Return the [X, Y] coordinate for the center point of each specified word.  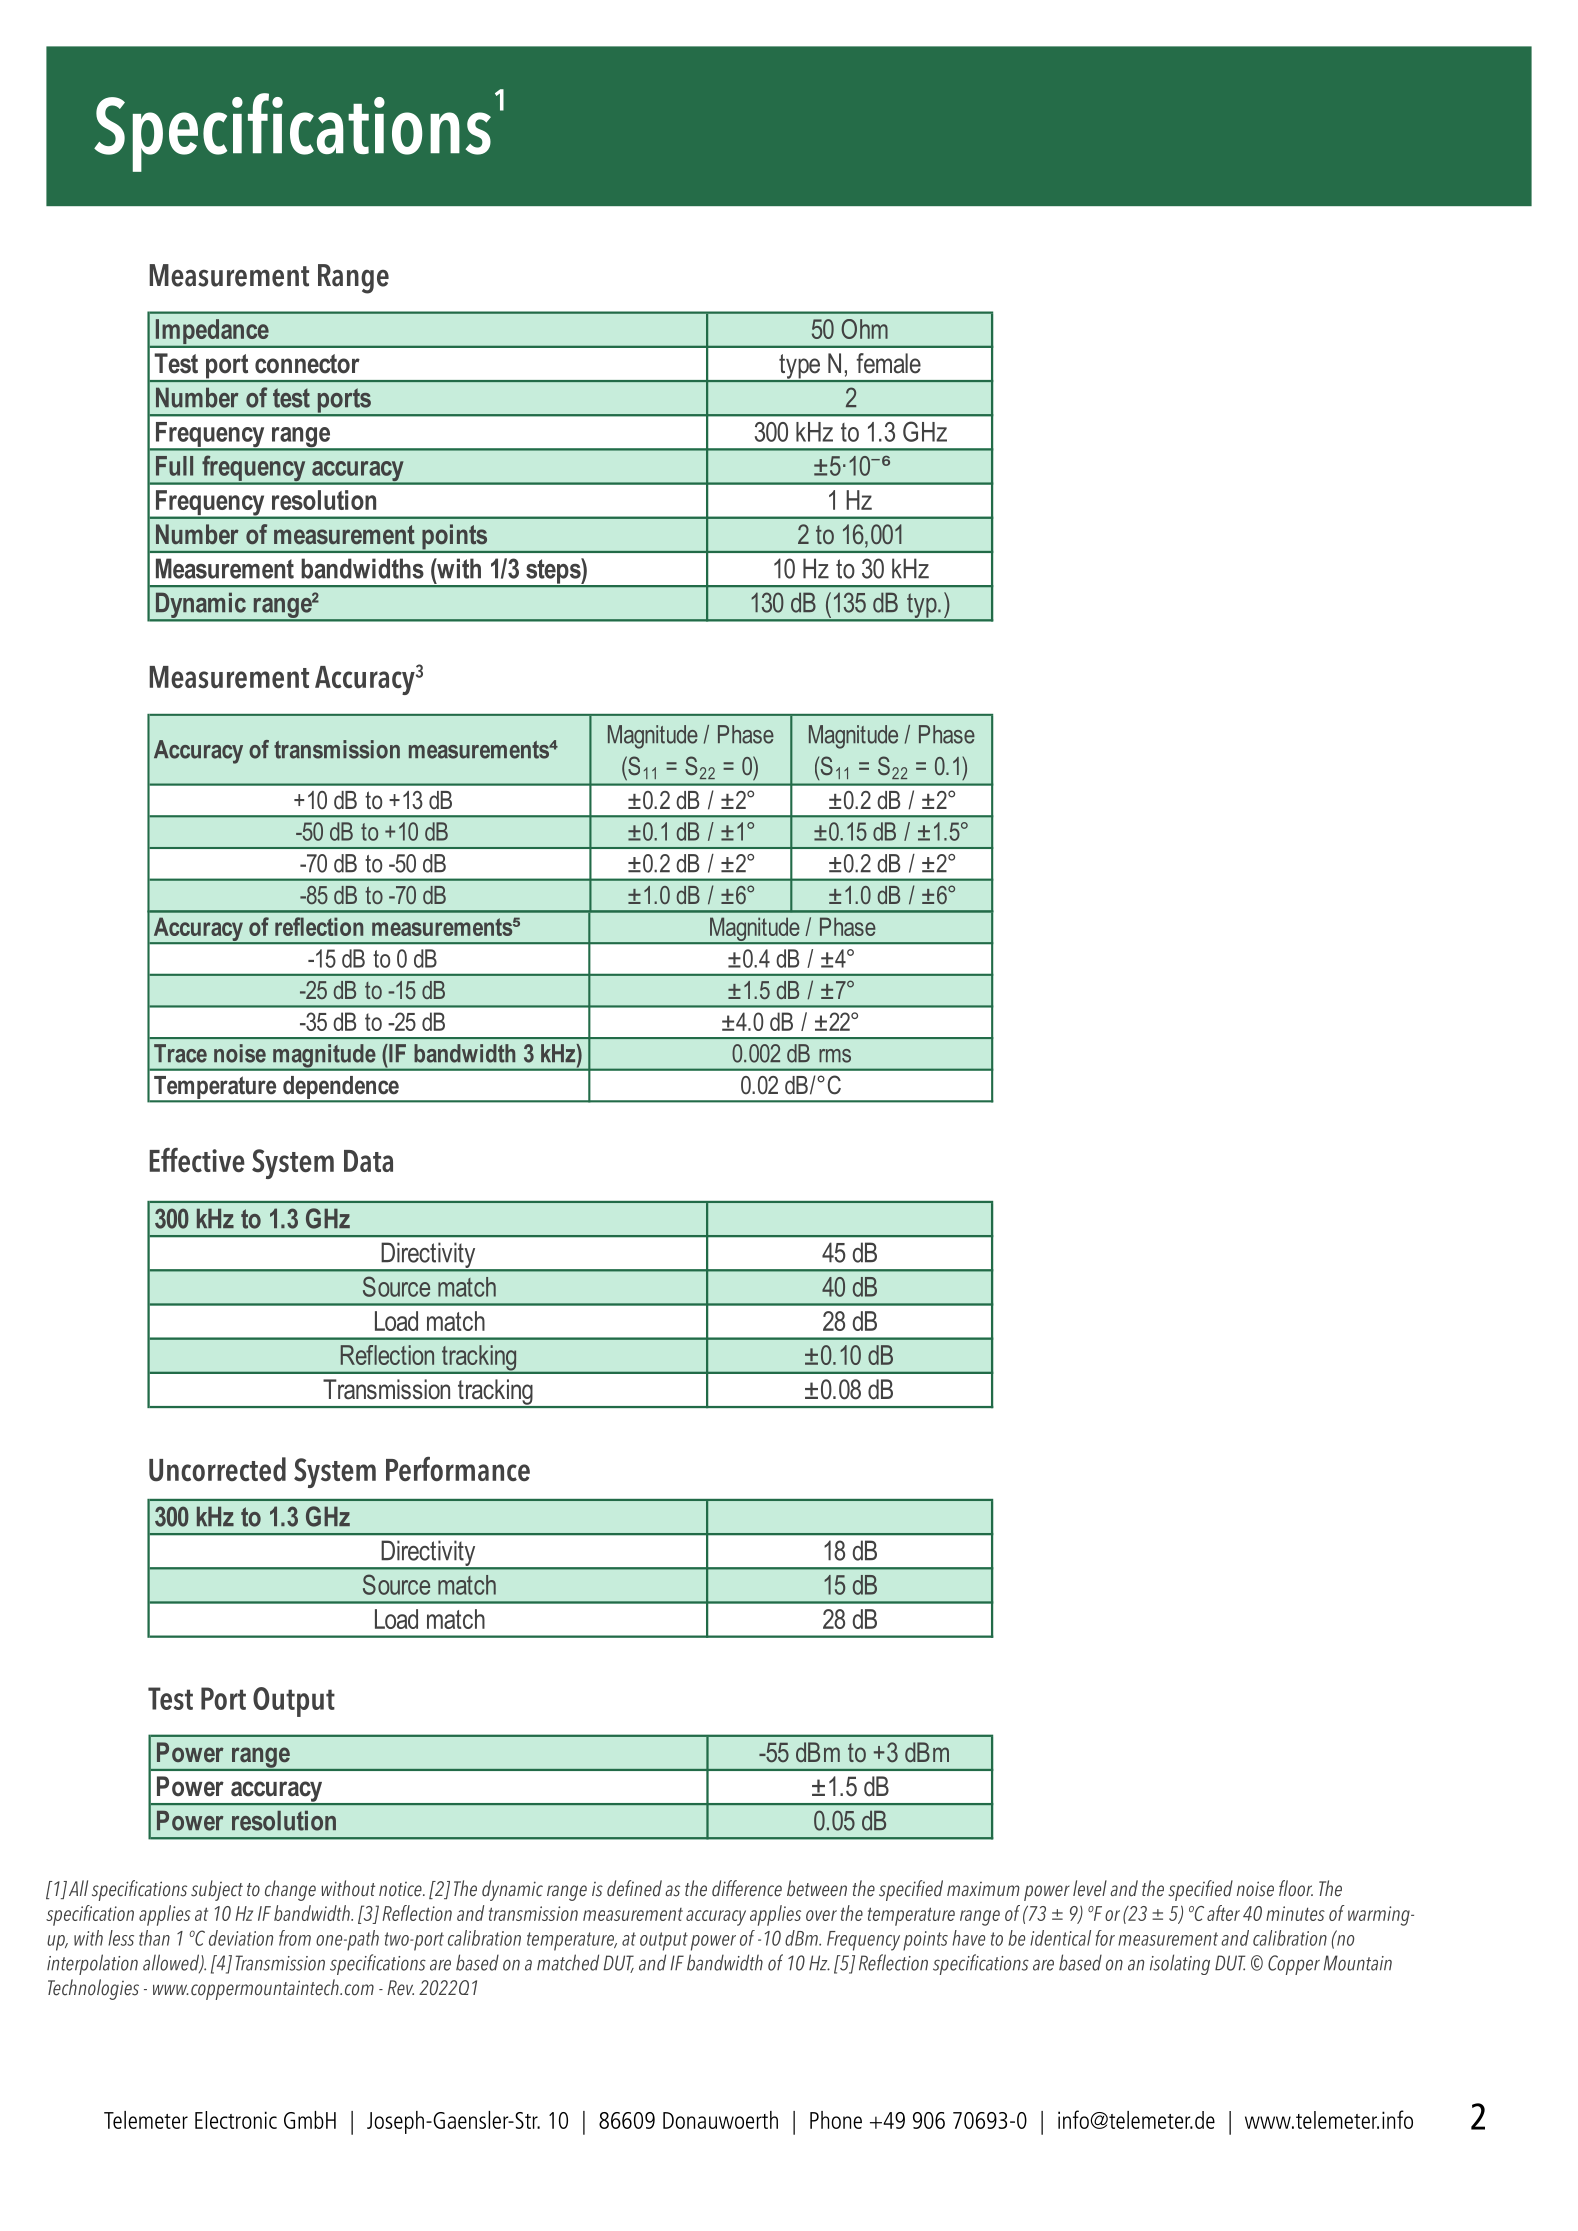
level [1090, 1888]
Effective [197, 1160]
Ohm [864, 329]
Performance [458, 1468]
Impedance [212, 333]
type [800, 367]
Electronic [236, 2120]
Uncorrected [217, 1469]
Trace [180, 1053]
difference [747, 1888]
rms [835, 1056]
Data [368, 1161]
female [889, 363]
